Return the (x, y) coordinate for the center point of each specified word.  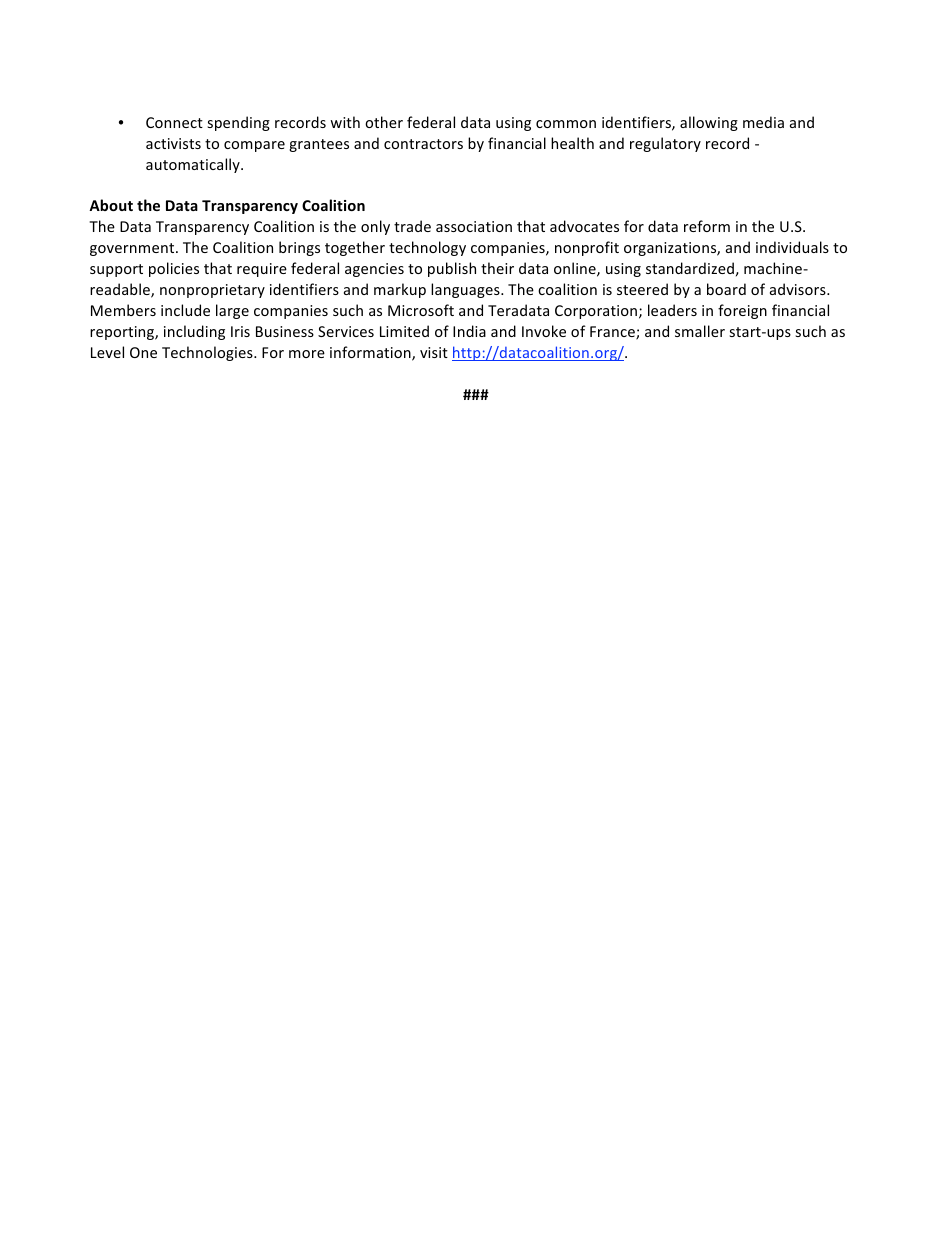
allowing (709, 123)
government (133, 249)
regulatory (665, 144)
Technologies (208, 353)
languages (466, 290)
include (185, 310)
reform (707, 226)
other (384, 122)
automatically (194, 165)
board (726, 289)
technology (427, 248)
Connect (174, 122)
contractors (423, 144)
